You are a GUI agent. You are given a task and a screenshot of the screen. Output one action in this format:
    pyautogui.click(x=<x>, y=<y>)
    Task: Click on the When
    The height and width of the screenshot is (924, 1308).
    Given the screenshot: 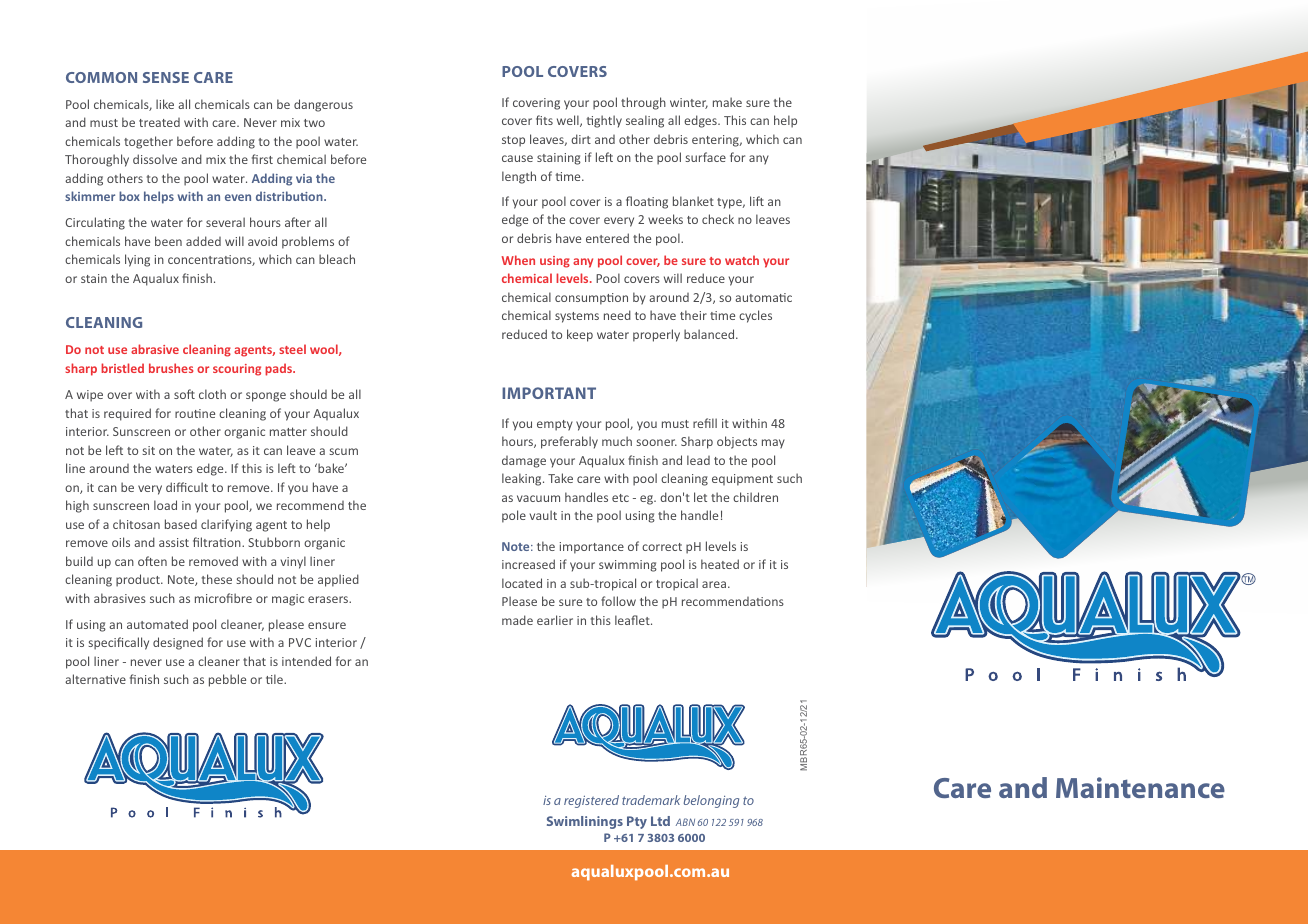 What is the action you would take?
    pyautogui.click(x=518, y=260)
